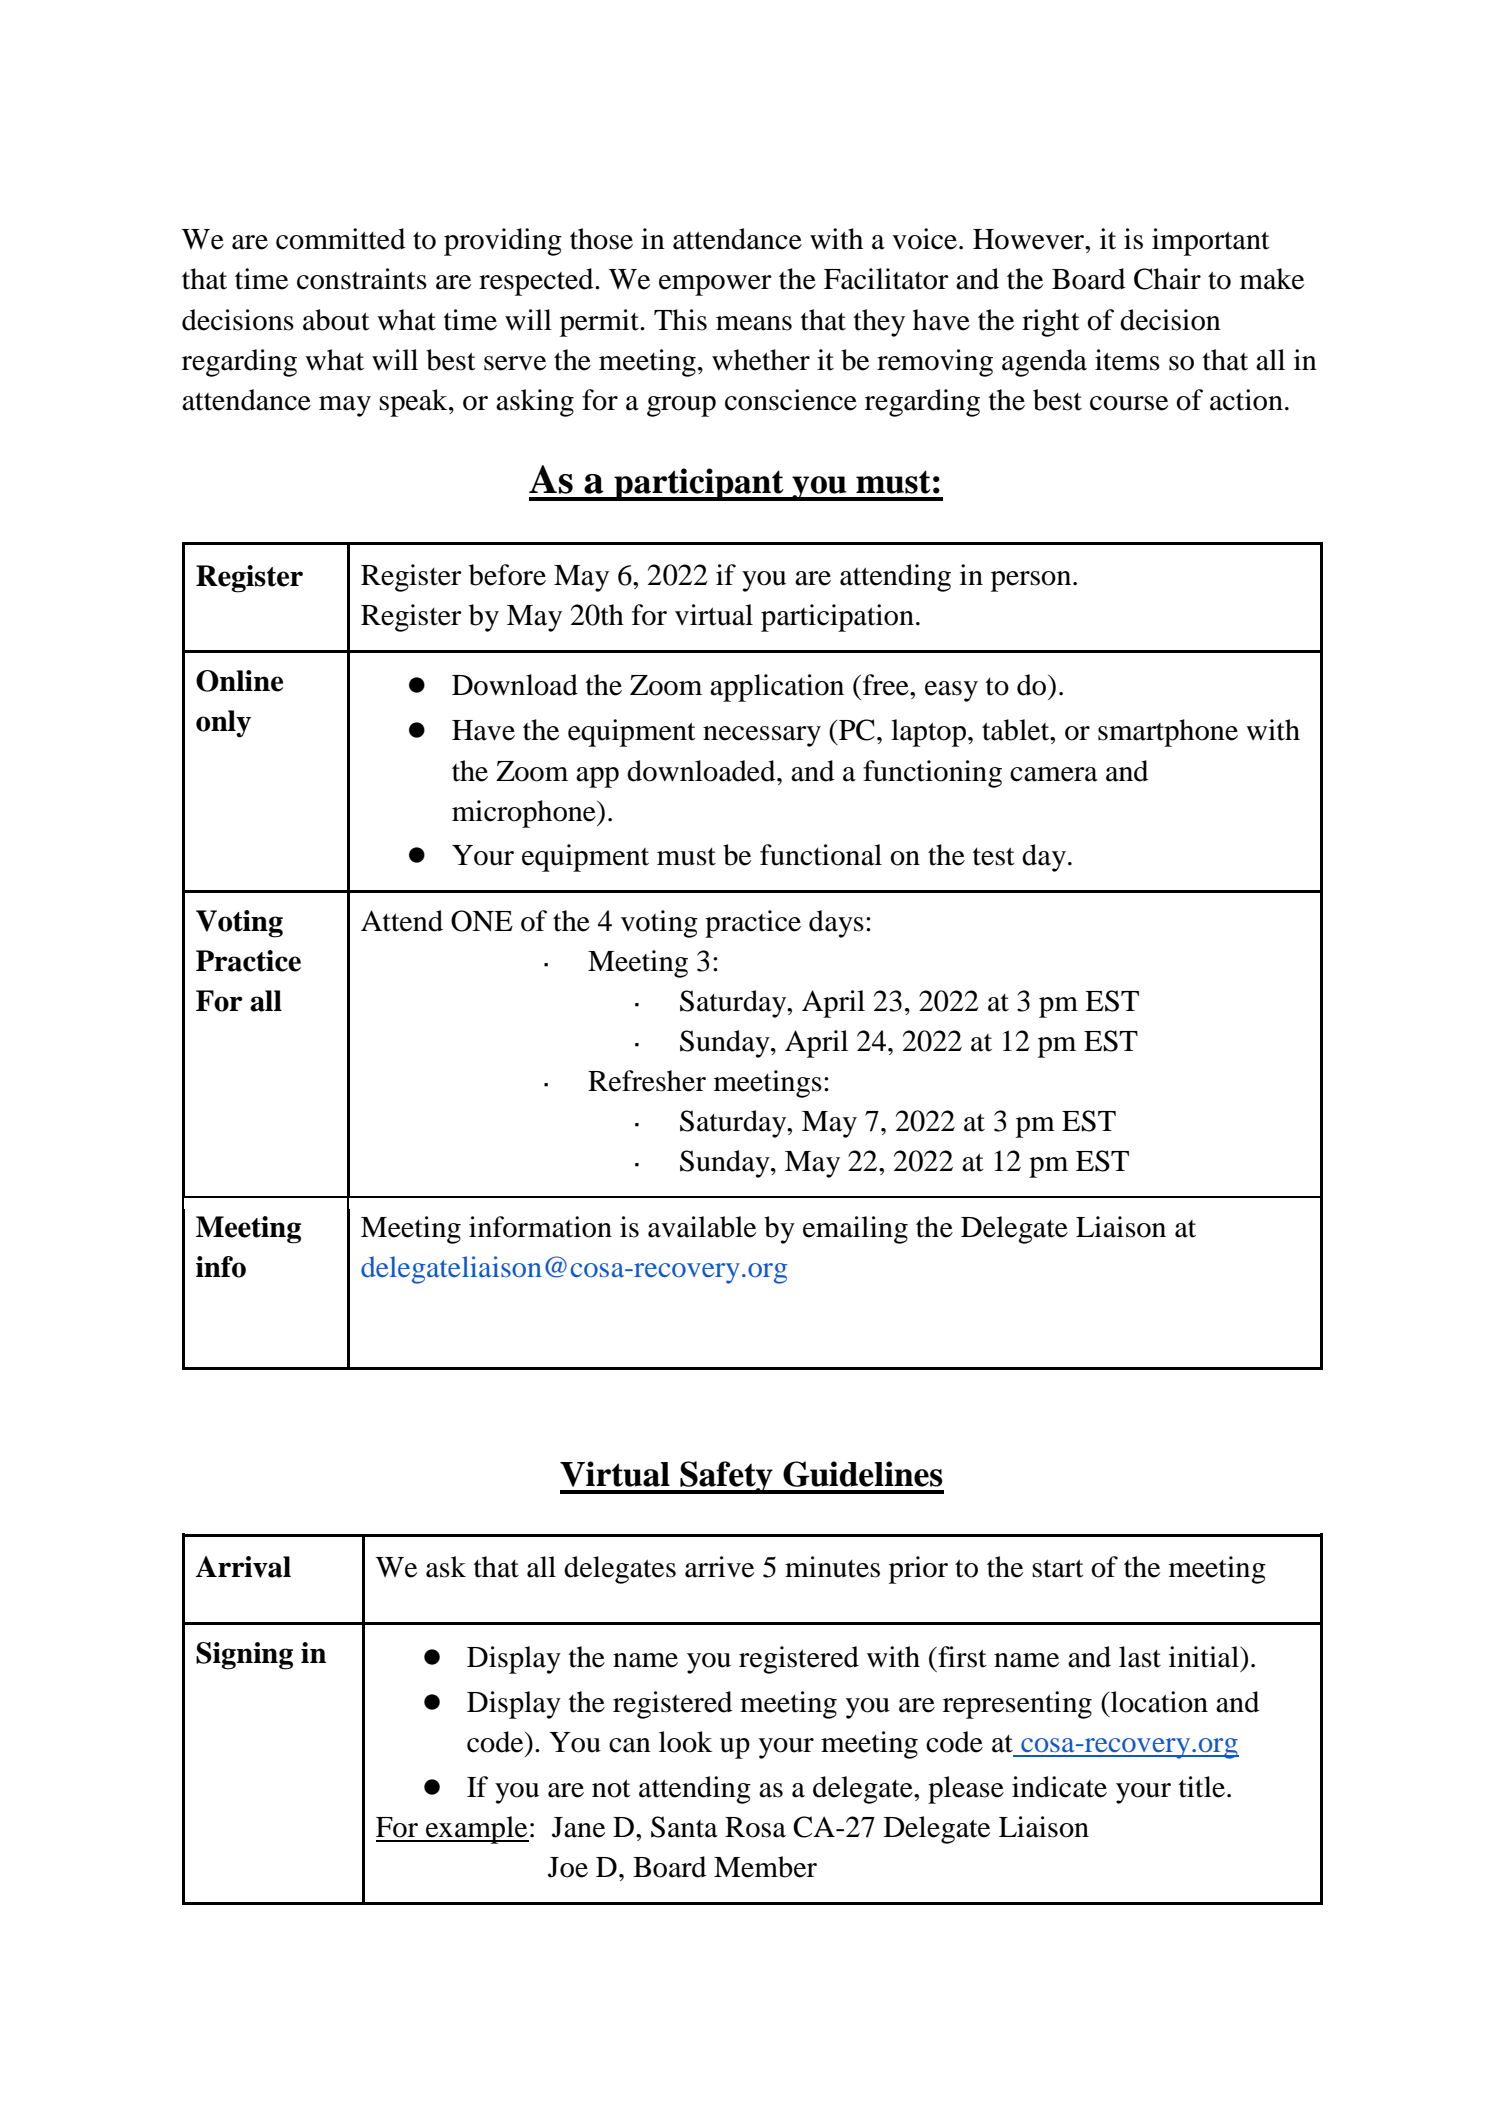 This page has width=1504, height=2125. What do you see at coordinates (1167, 279) in the page?
I see `Chair` at bounding box center [1167, 279].
